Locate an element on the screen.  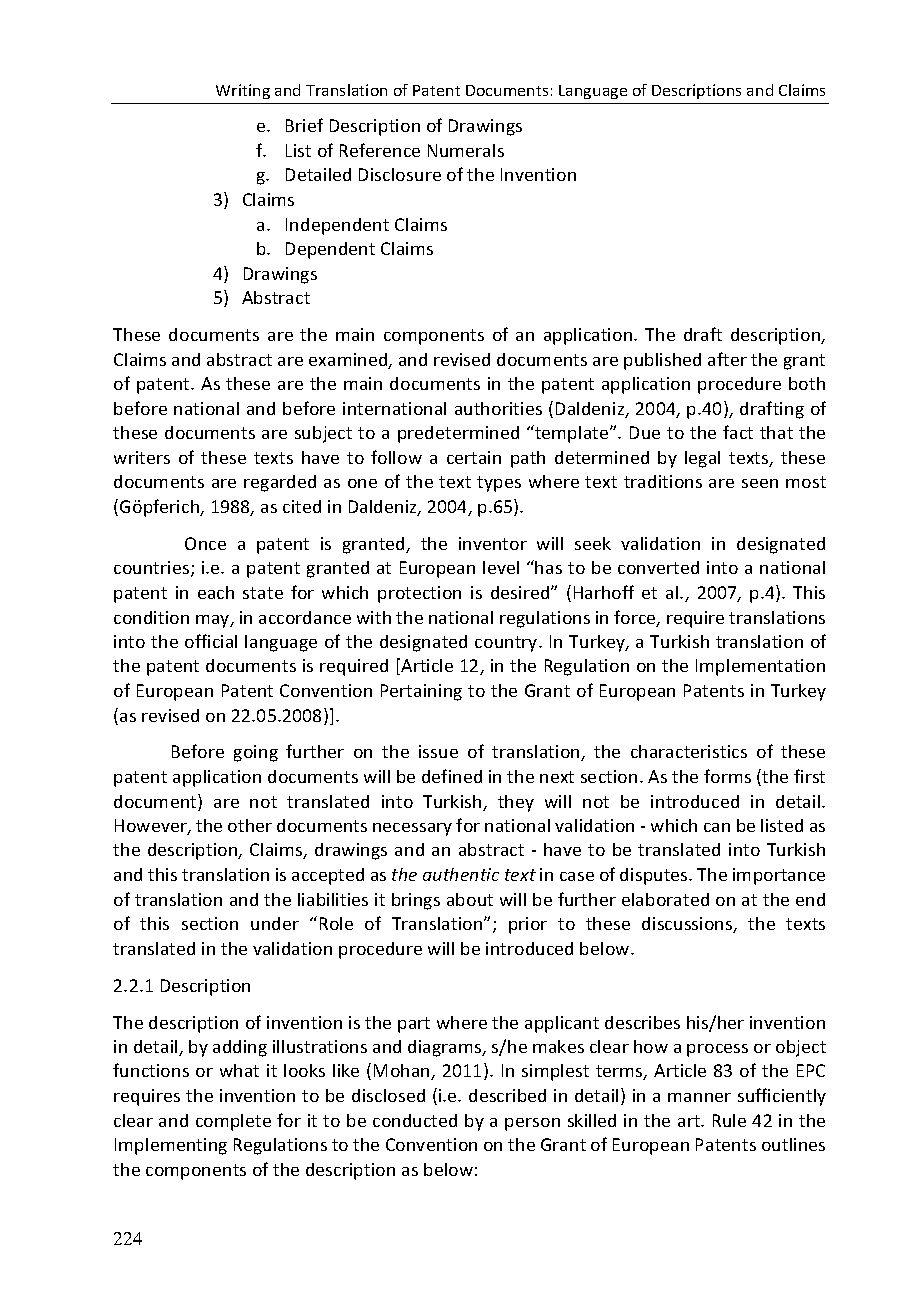
described is located at coordinates (507, 1095).
